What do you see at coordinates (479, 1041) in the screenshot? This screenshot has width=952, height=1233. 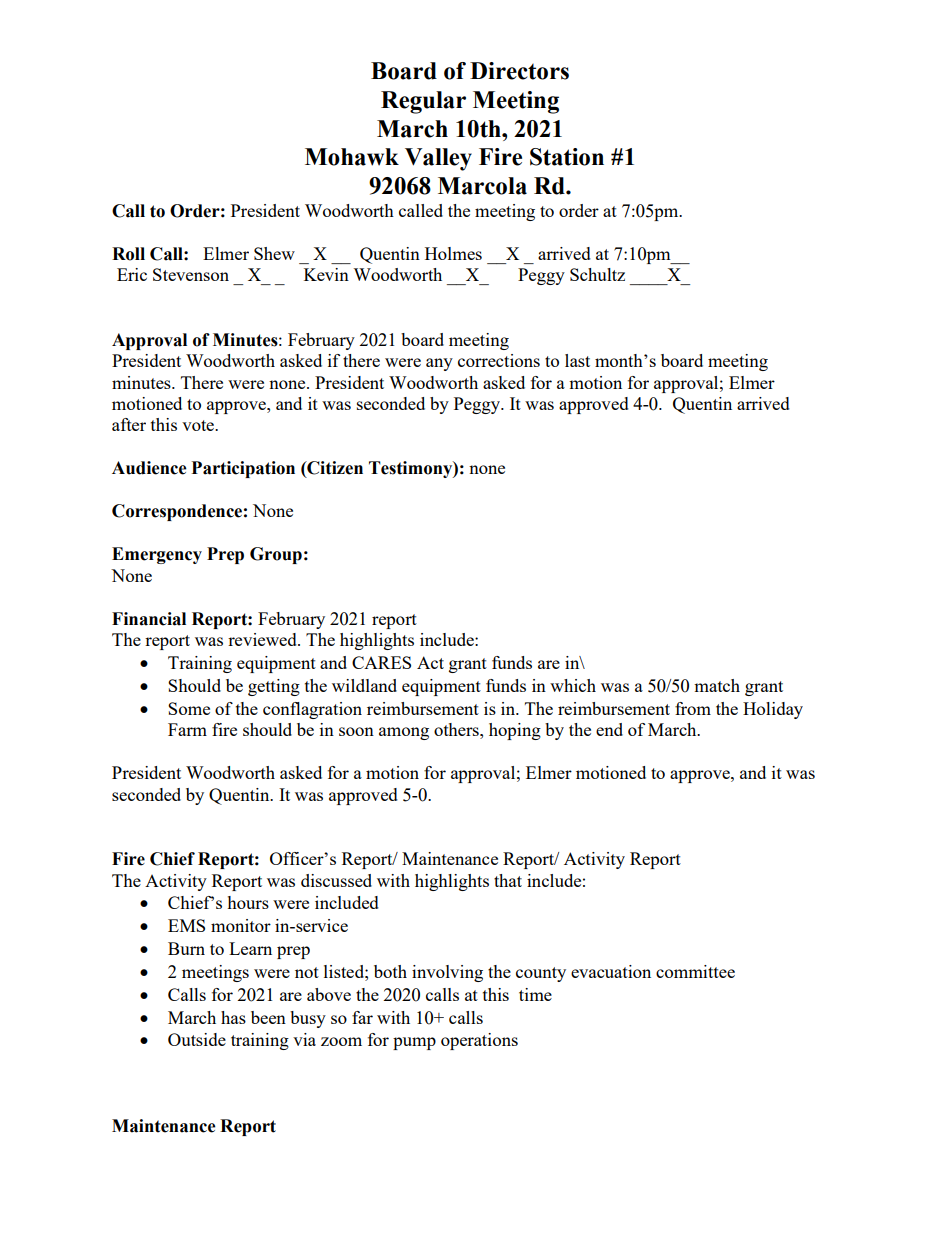 I see `operations` at bounding box center [479, 1041].
